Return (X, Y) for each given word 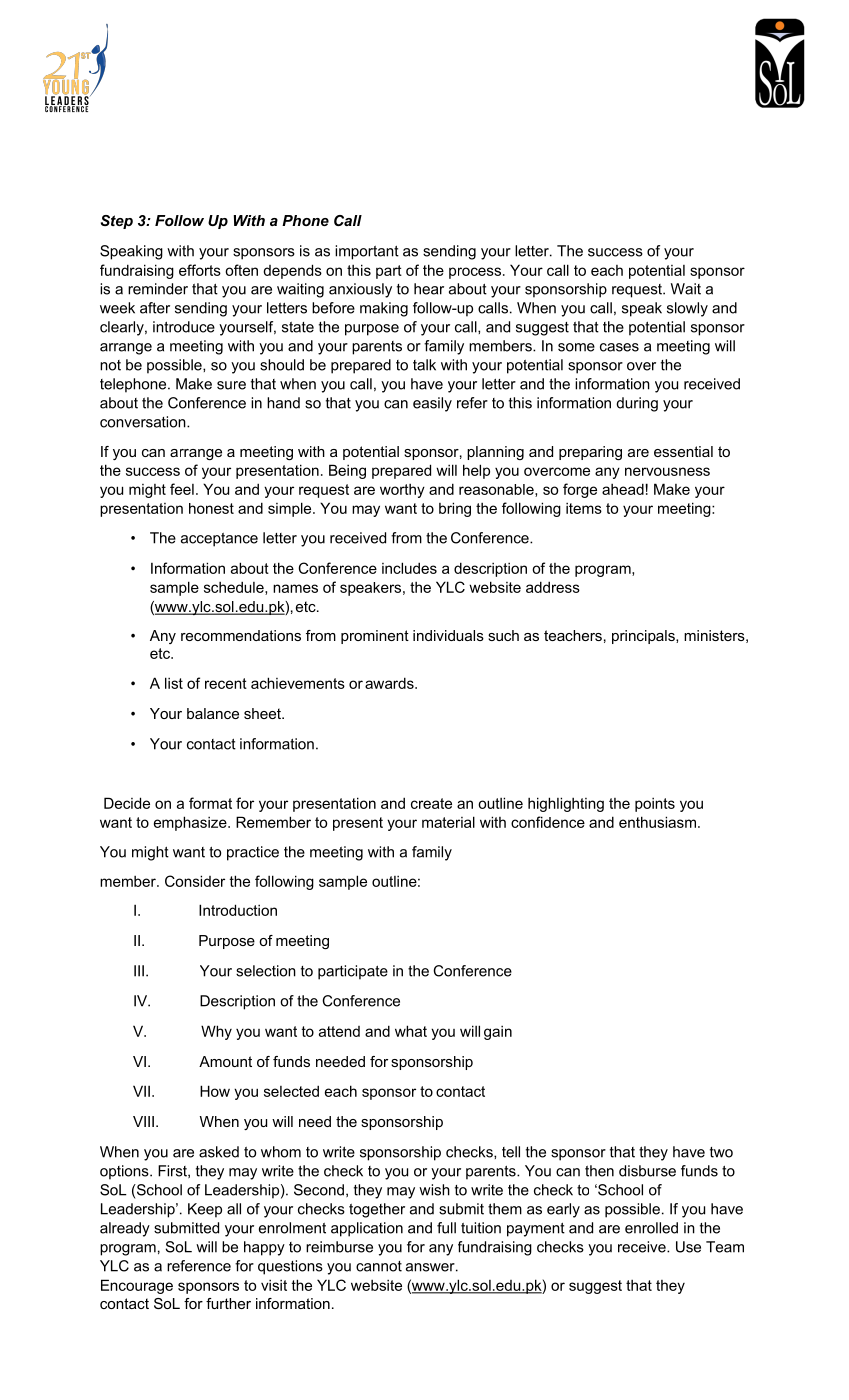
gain (498, 1033)
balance (213, 713)
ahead (623, 489)
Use (688, 1247)
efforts (200, 270)
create (431, 803)
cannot (379, 1266)
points (655, 805)
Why (216, 1032)
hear (429, 289)
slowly (687, 309)
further (228, 1303)
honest (211, 508)
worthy (402, 491)
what (411, 1031)
